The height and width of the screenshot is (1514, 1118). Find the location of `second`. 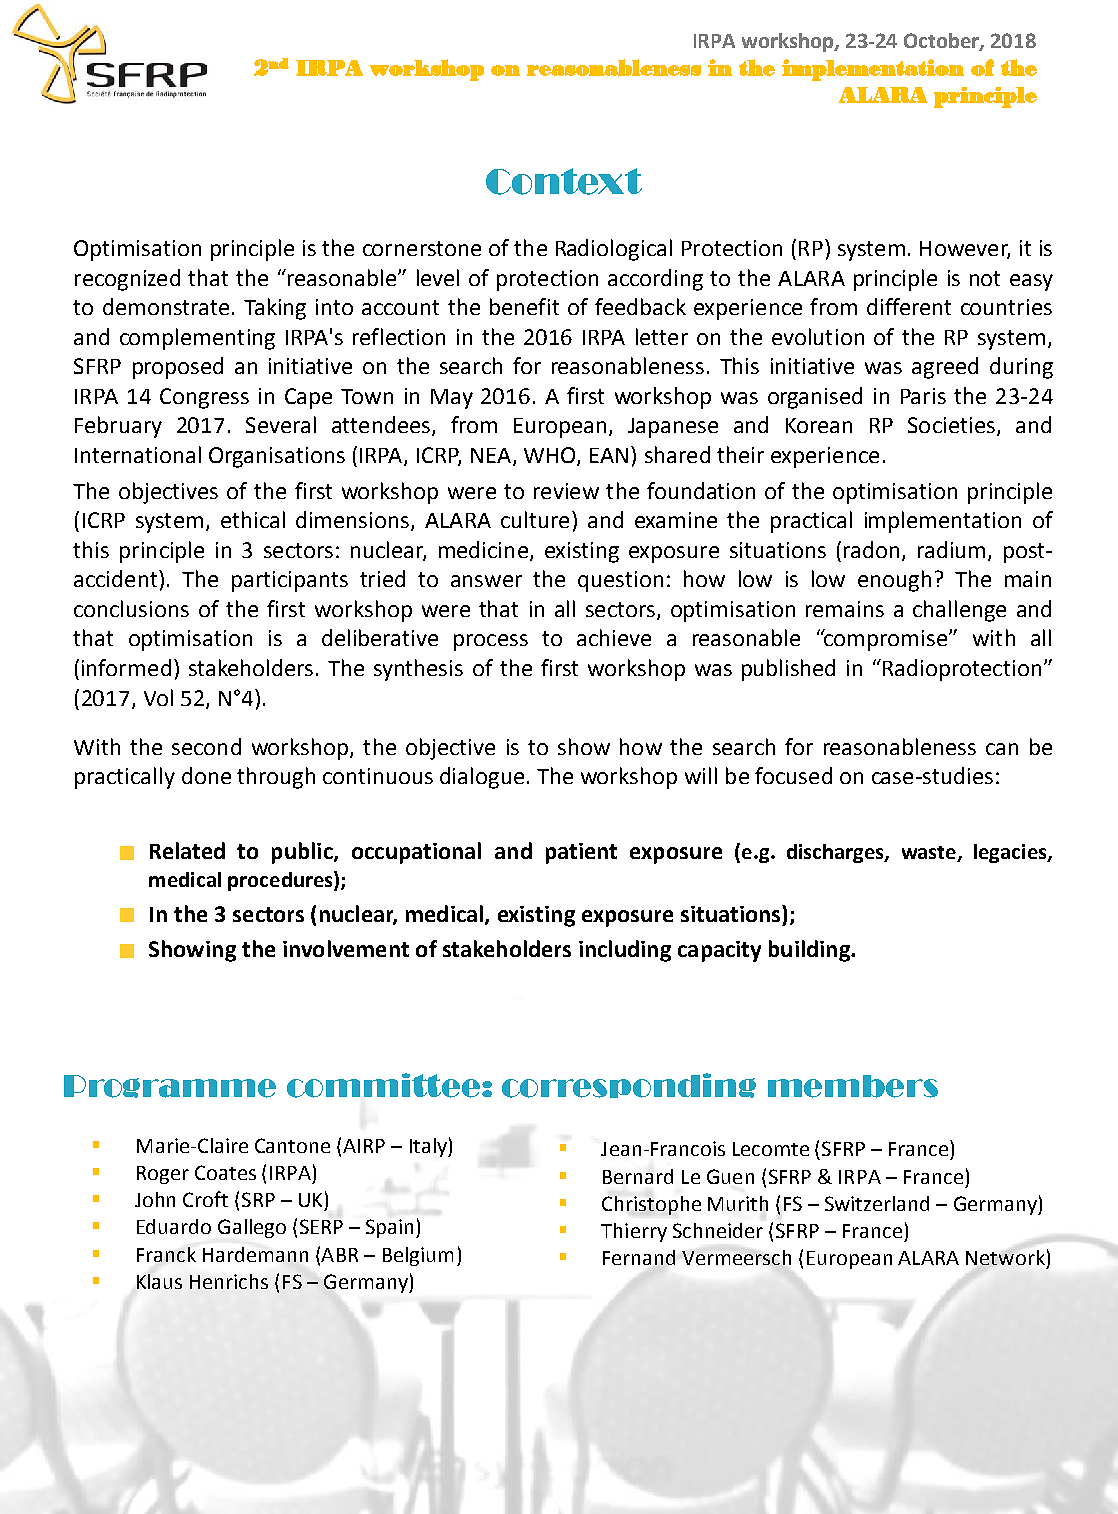

second is located at coordinates (206, 746).
